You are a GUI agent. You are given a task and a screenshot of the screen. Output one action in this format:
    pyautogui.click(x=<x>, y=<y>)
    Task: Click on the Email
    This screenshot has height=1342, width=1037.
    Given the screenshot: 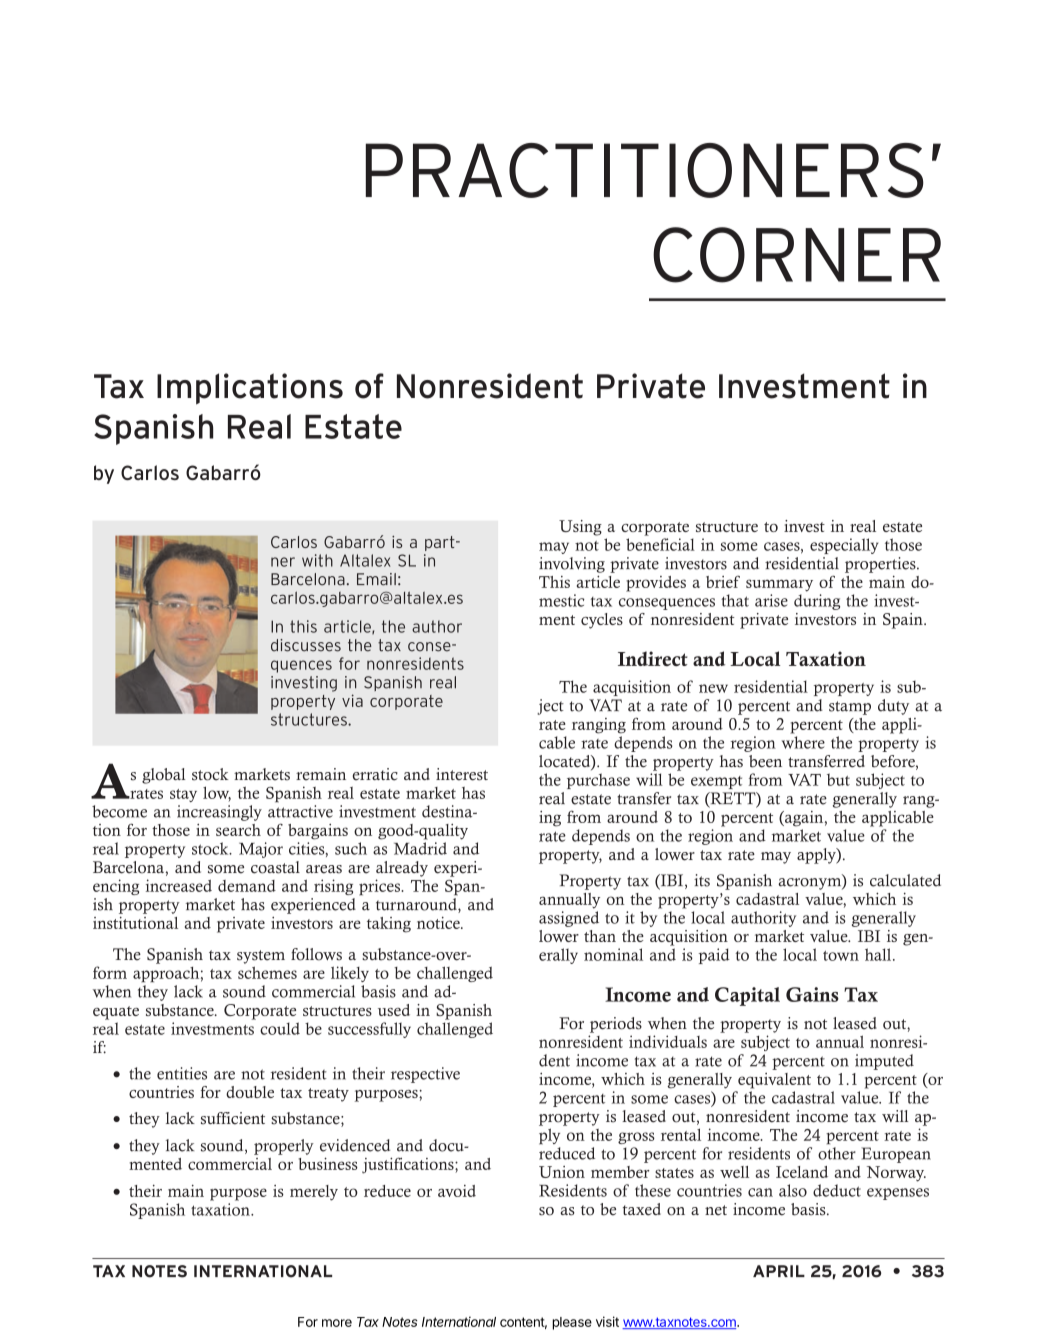 What is the action you would take?
    pyautogui.click(x=376, y=579)
